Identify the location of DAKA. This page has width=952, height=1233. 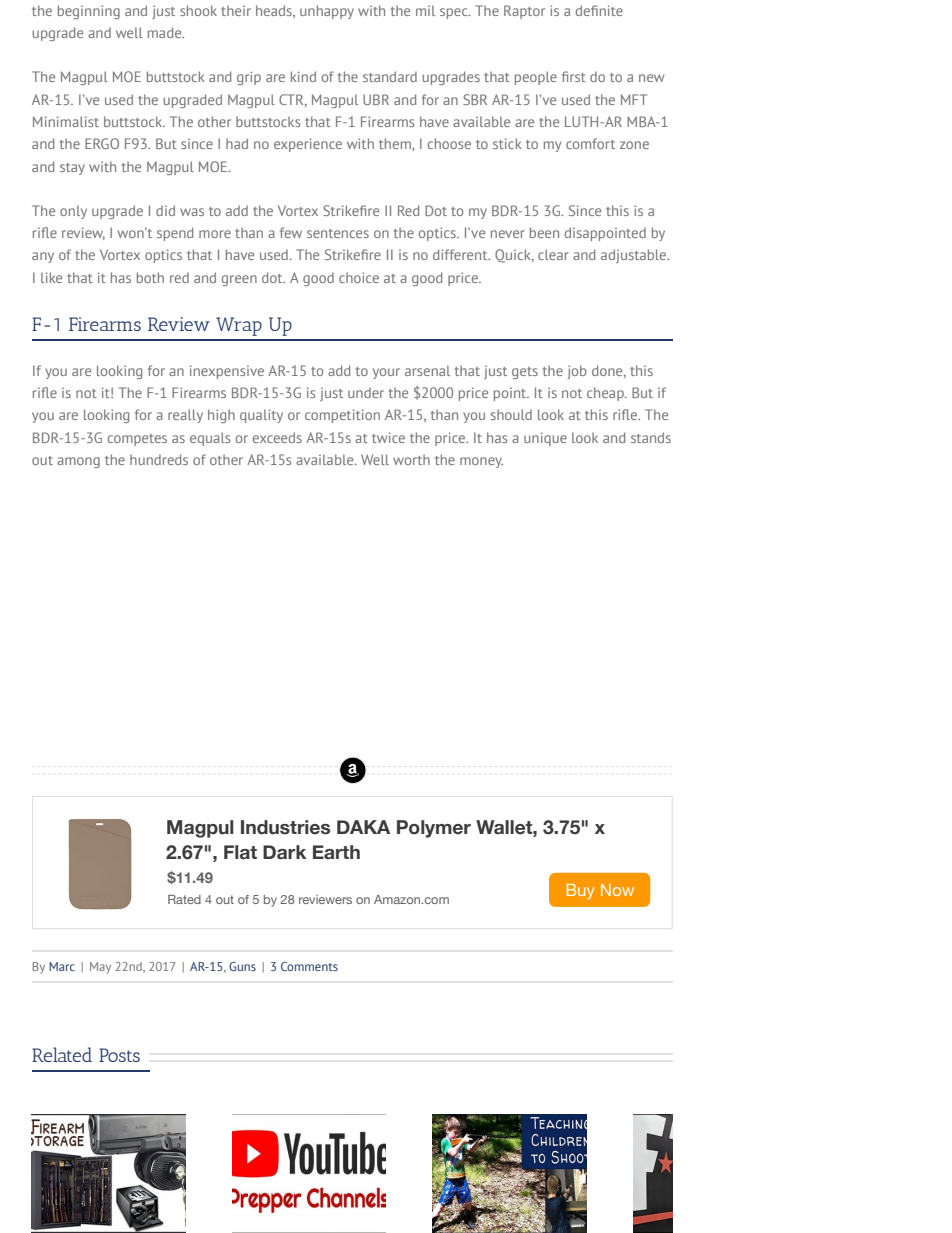
(363, 827).
